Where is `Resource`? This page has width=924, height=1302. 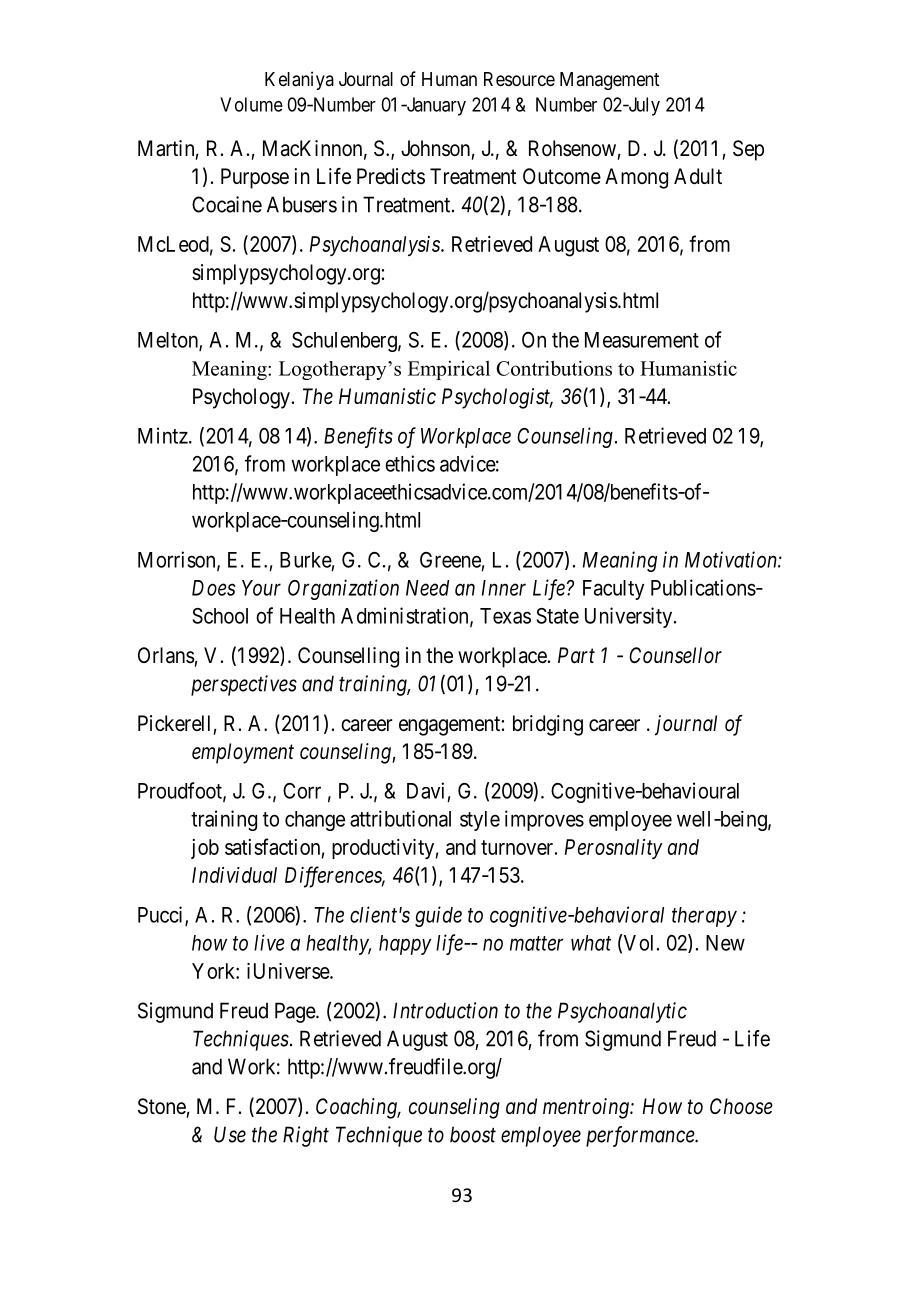 Resource is located at coordinates (519, 79).
